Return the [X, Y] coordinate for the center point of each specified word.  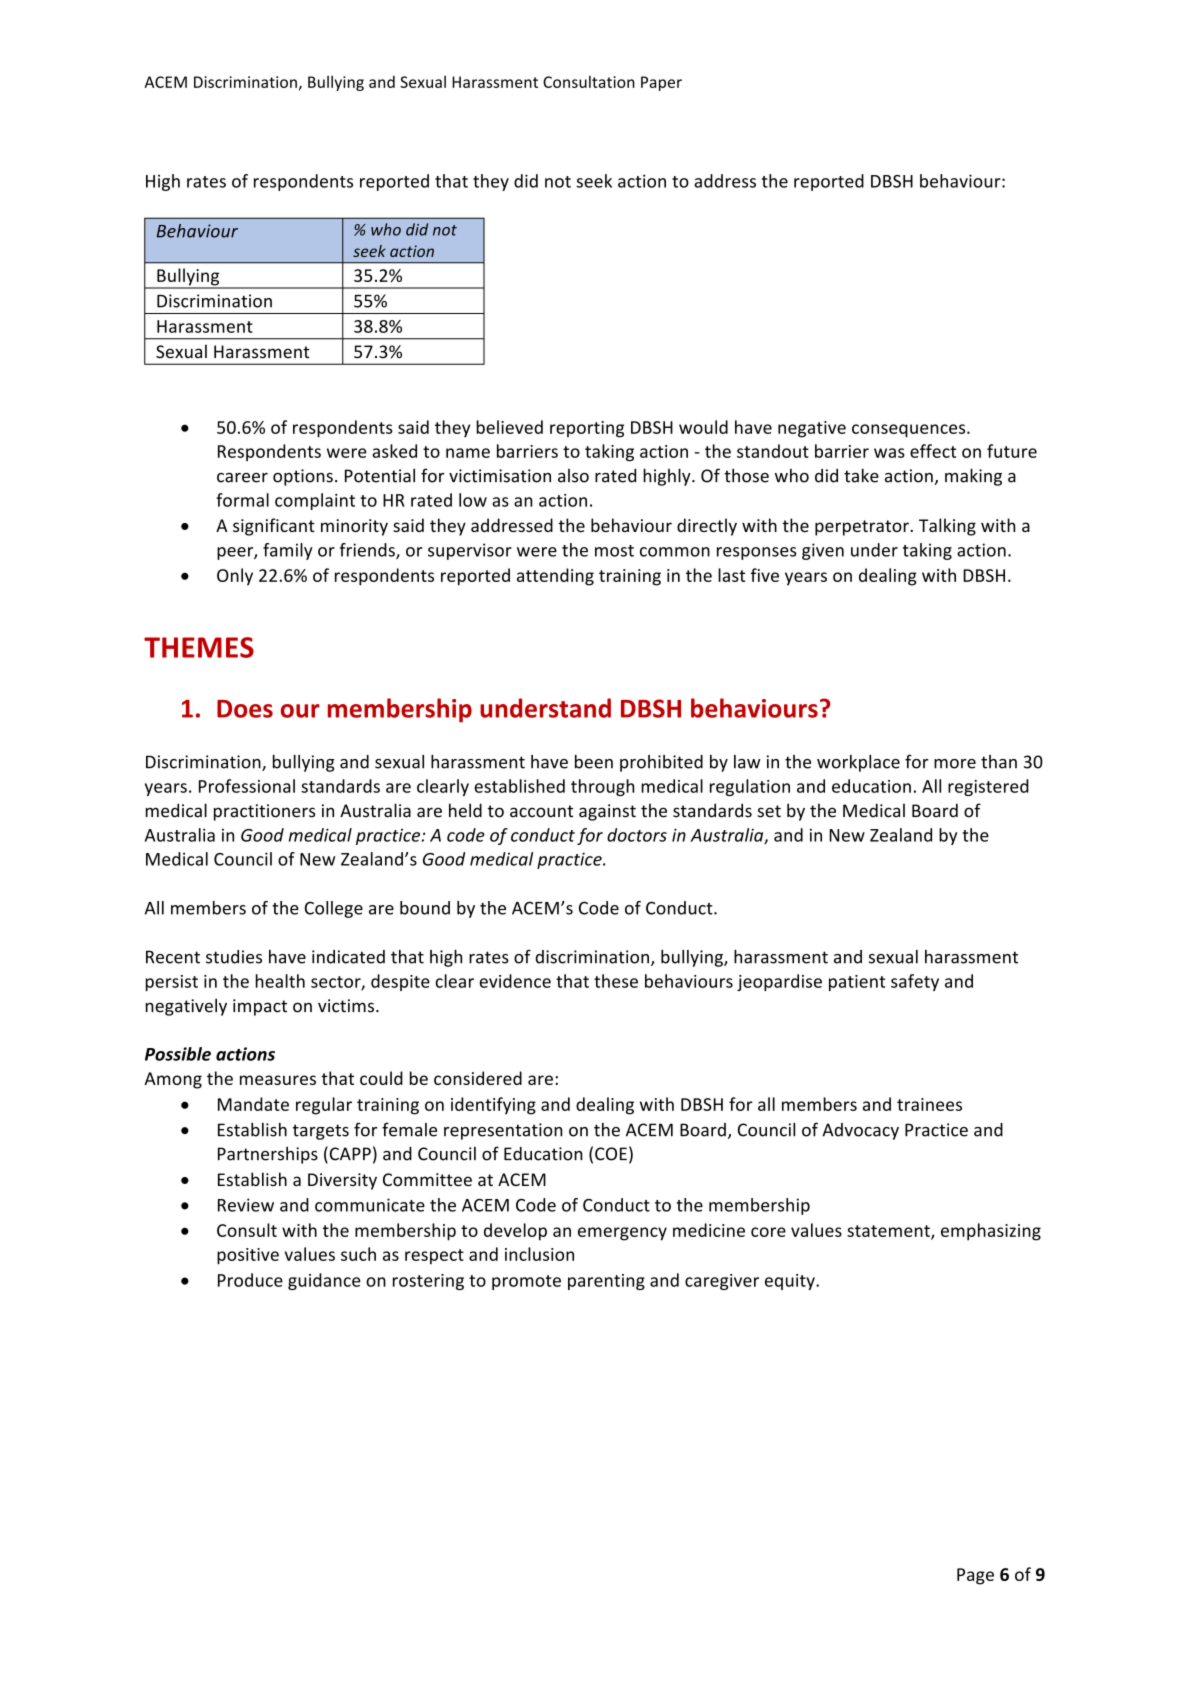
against [607, 812]
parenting [606, 1282]
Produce [250, 1280]
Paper [661, 83]
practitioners [264, 812]
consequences [910, 431]
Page [975, 1576]
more [955, 764]
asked [394, 451]
